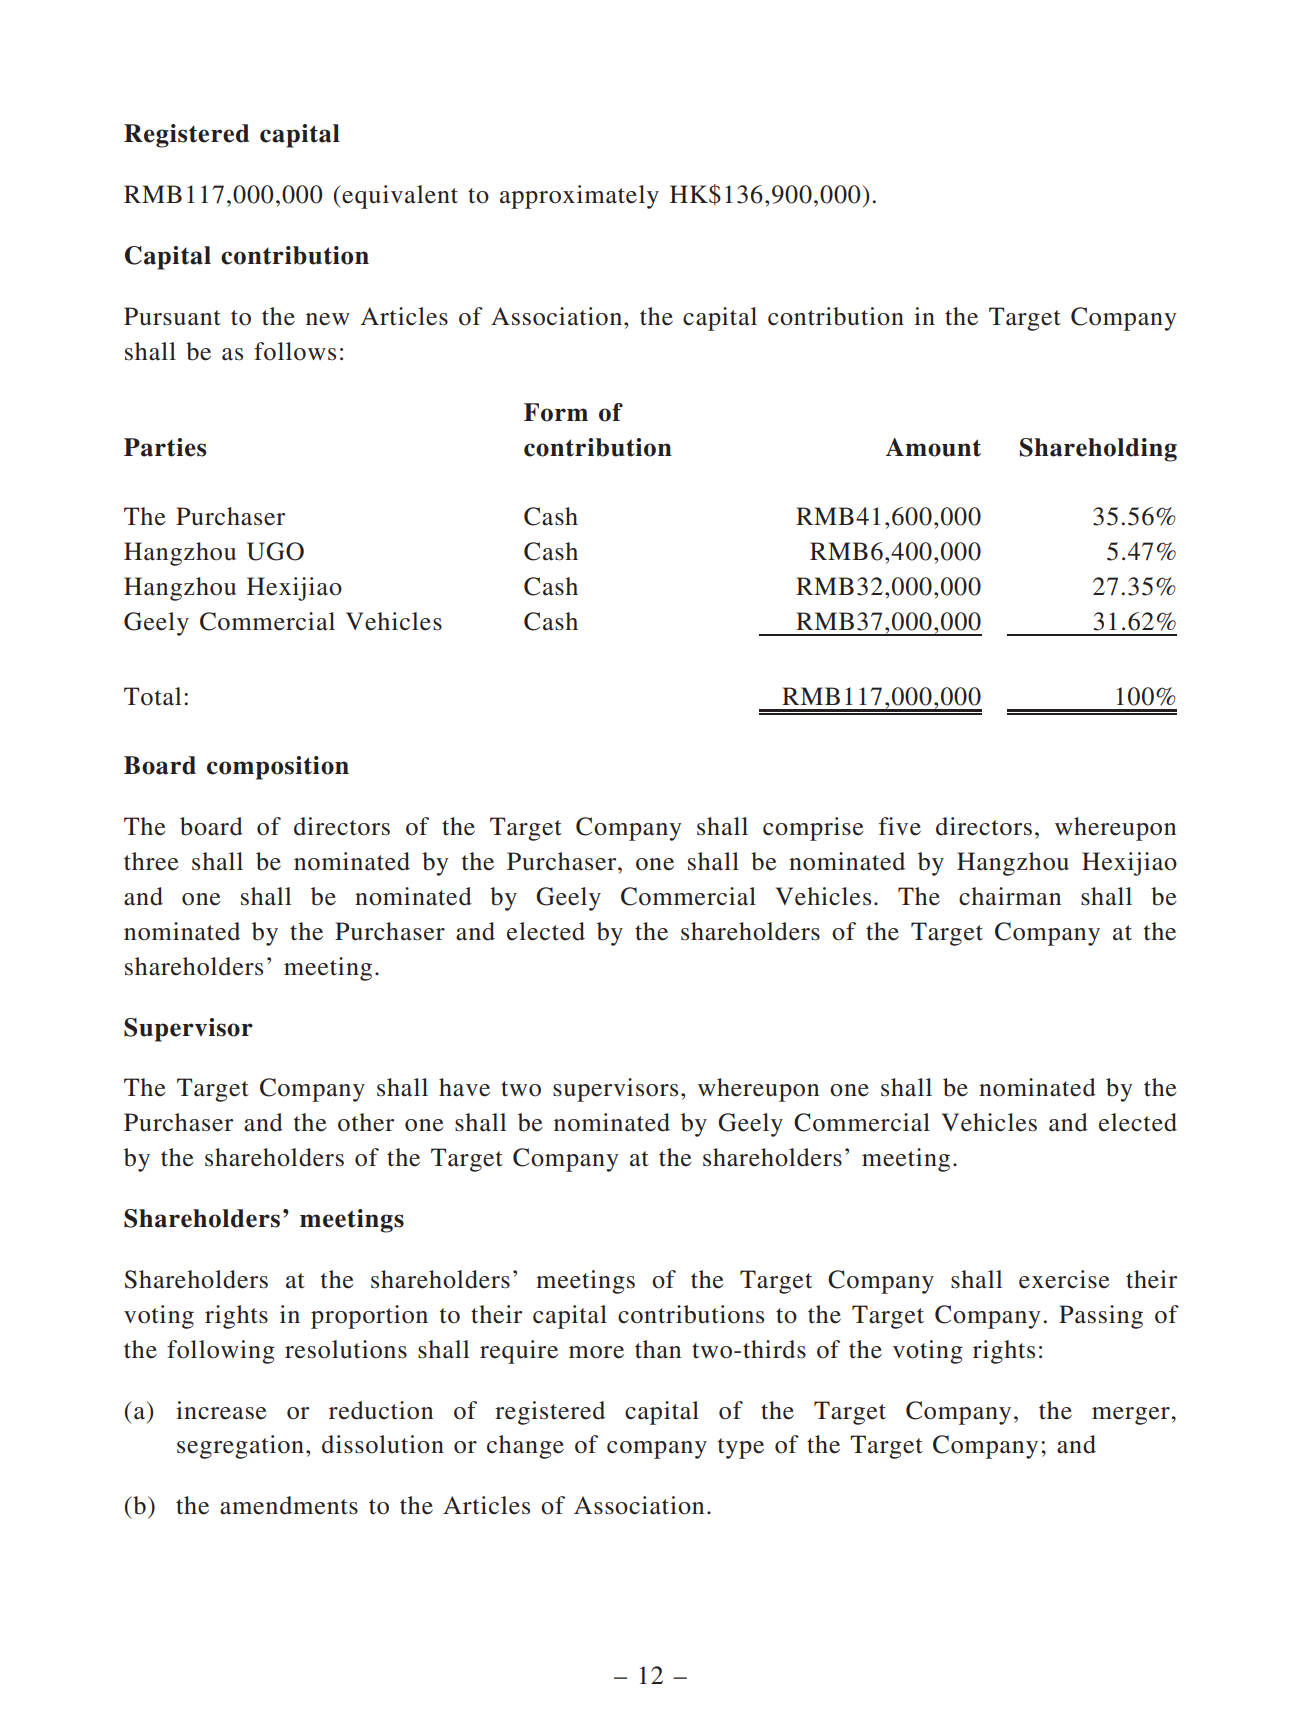 The width and height of the document is (1301, 1734). What do you see at coordinates (741, 1448) in the document?
I see `type` at bounding box center [741, 1448].
